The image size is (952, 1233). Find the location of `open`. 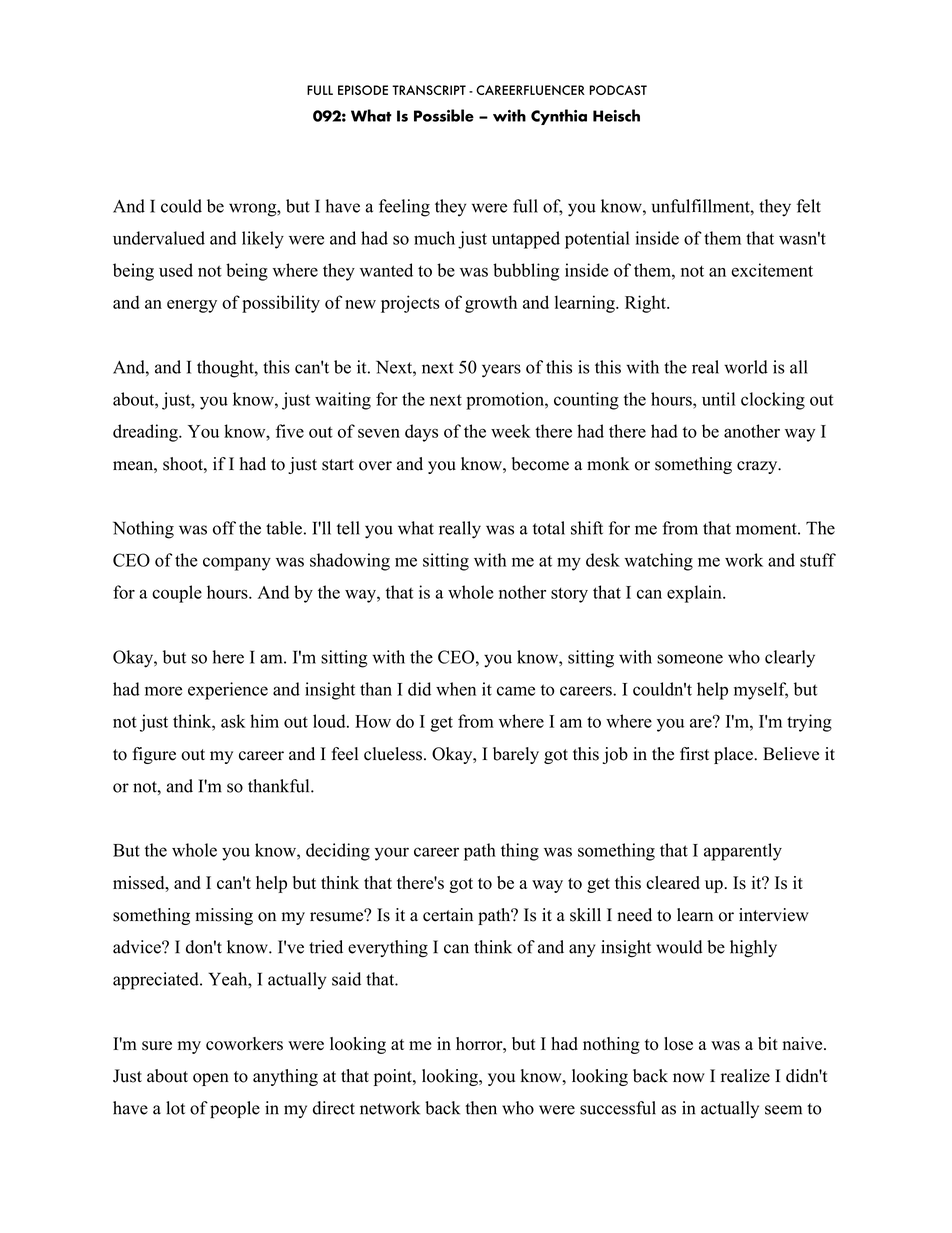

open is located at coordinates (211, 1079).
